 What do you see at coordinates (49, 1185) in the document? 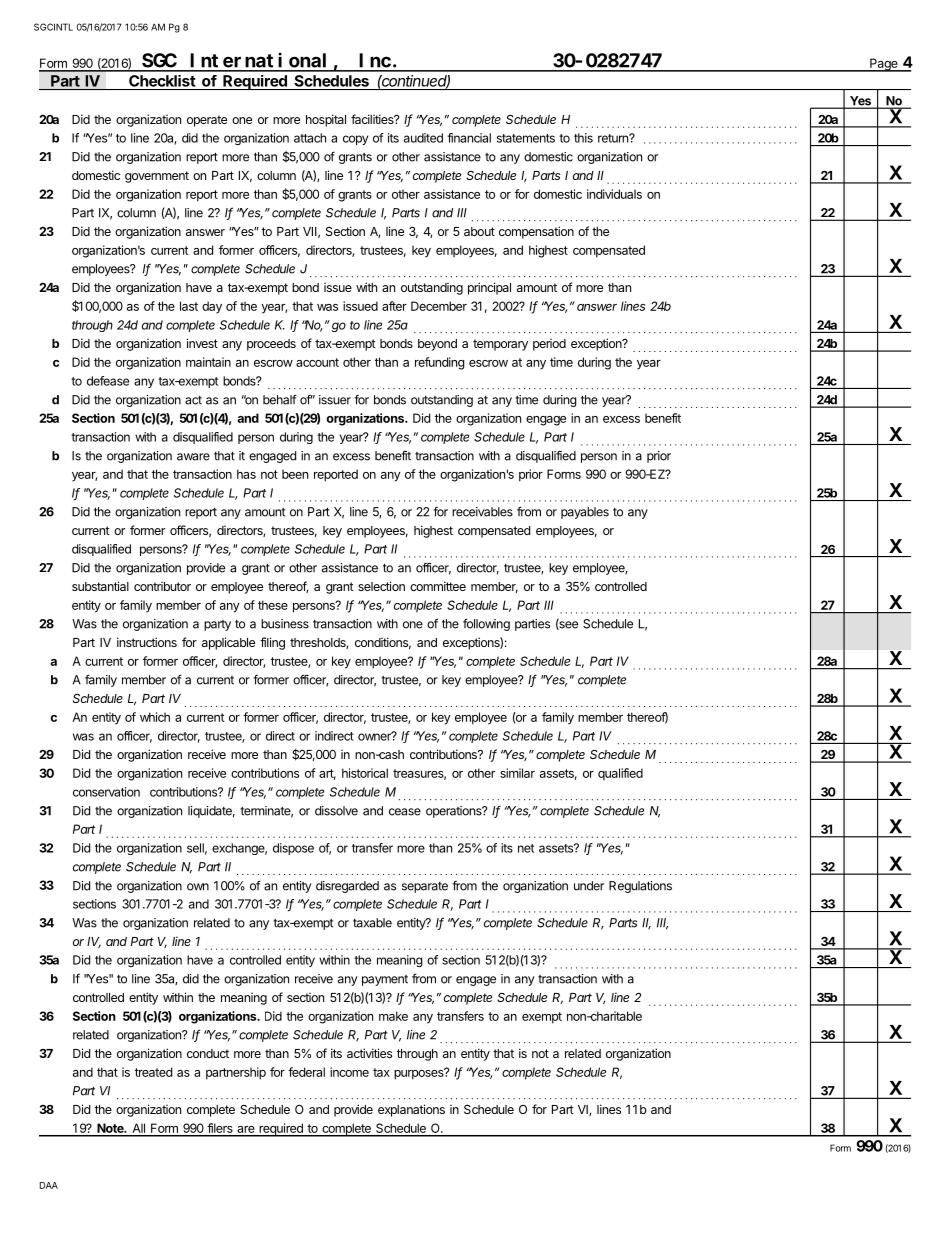
I see `DAA` at bounding box center [49, 1185].
